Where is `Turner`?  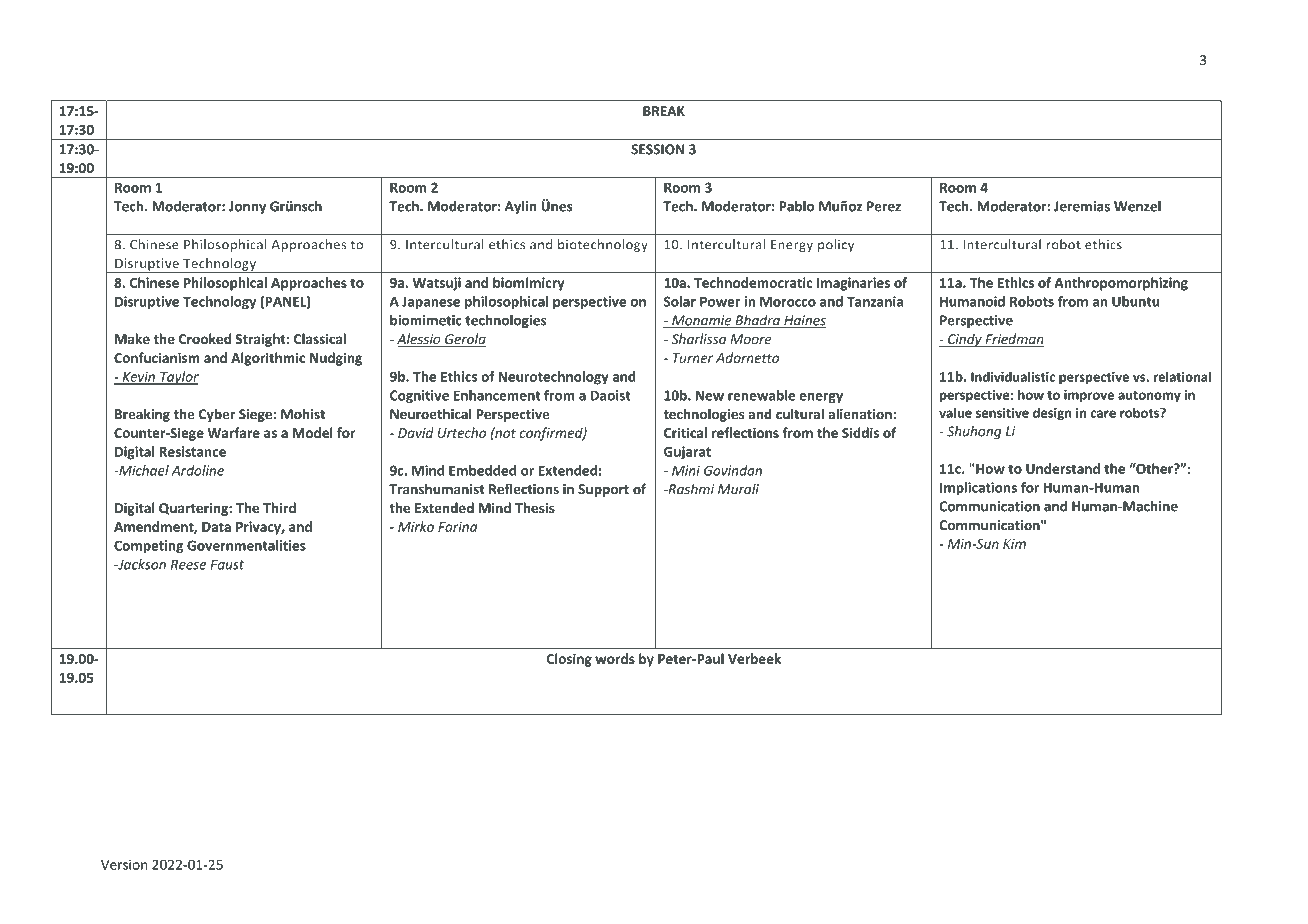 Turner is located at coordinates (693, 358).
